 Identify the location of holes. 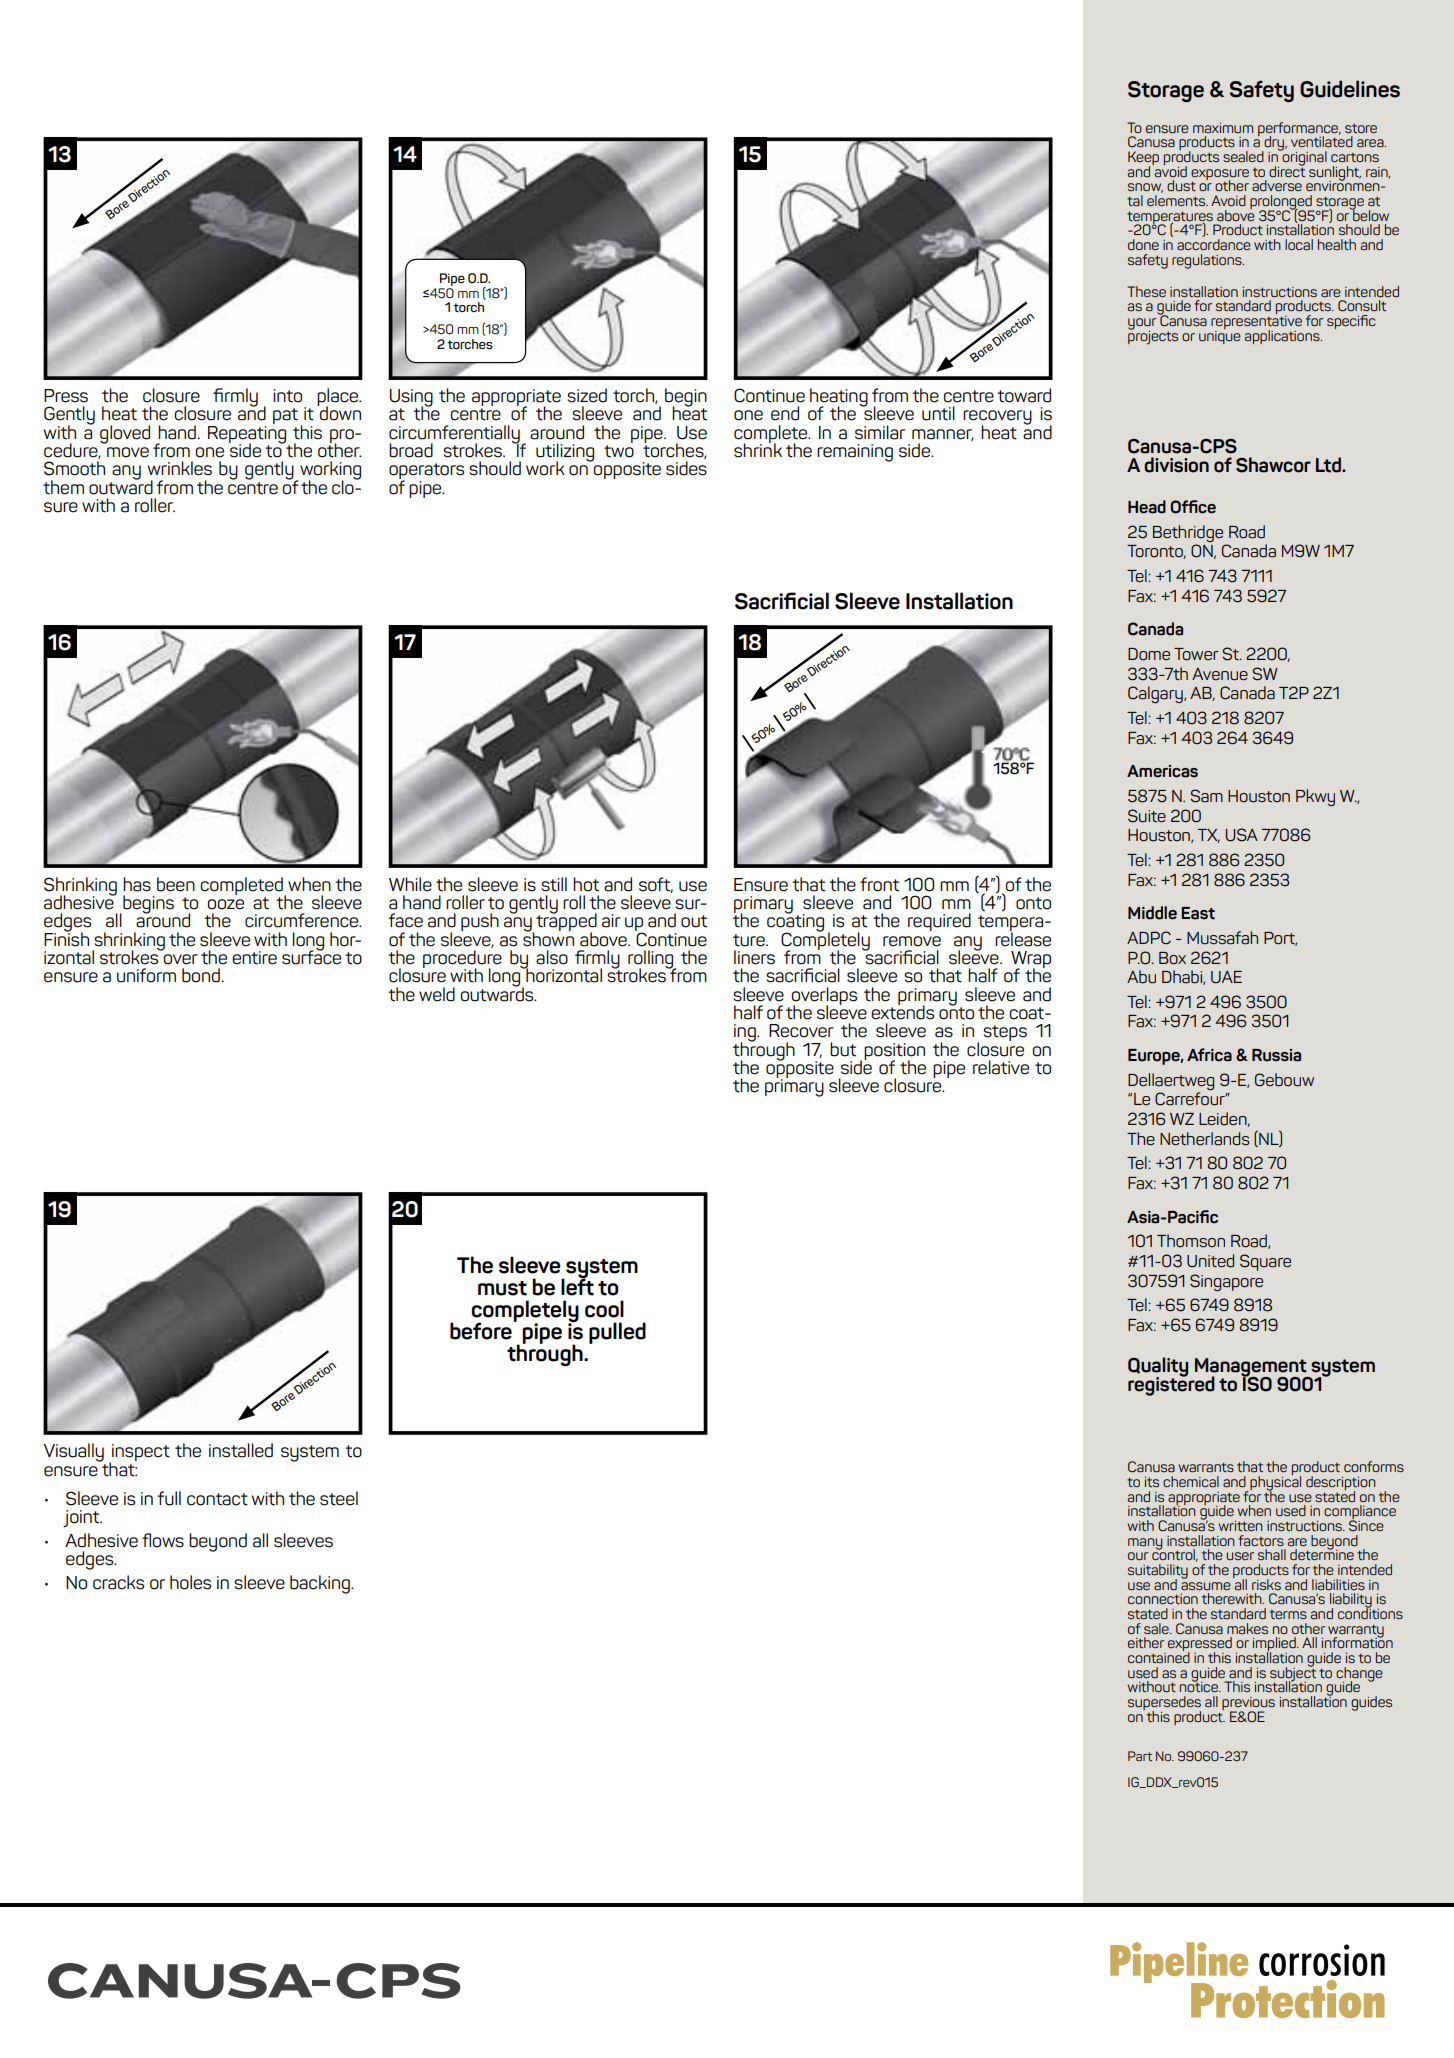
(190, 1582).
